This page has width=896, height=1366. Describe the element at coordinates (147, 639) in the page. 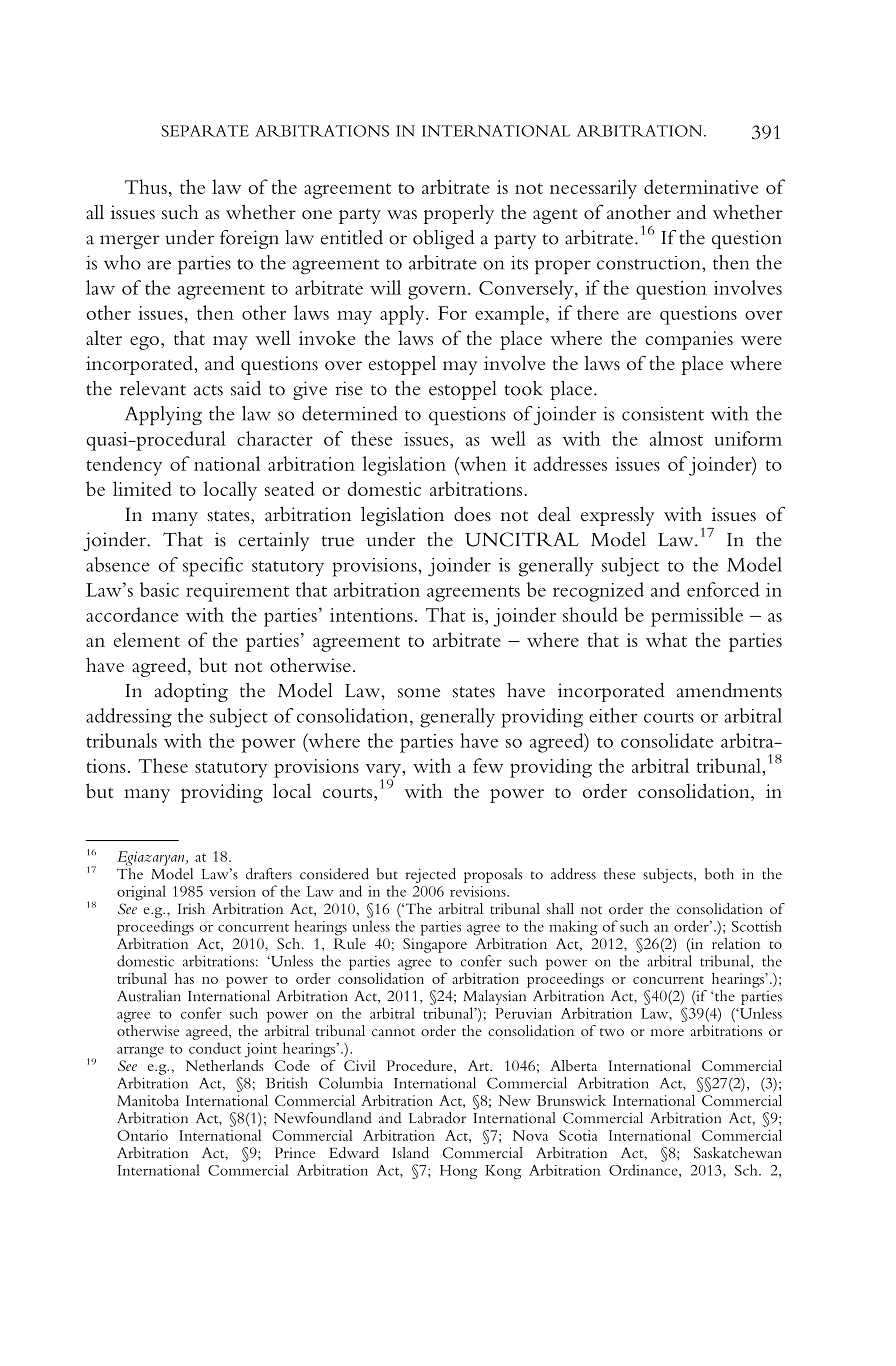

I see `element` at that location.
